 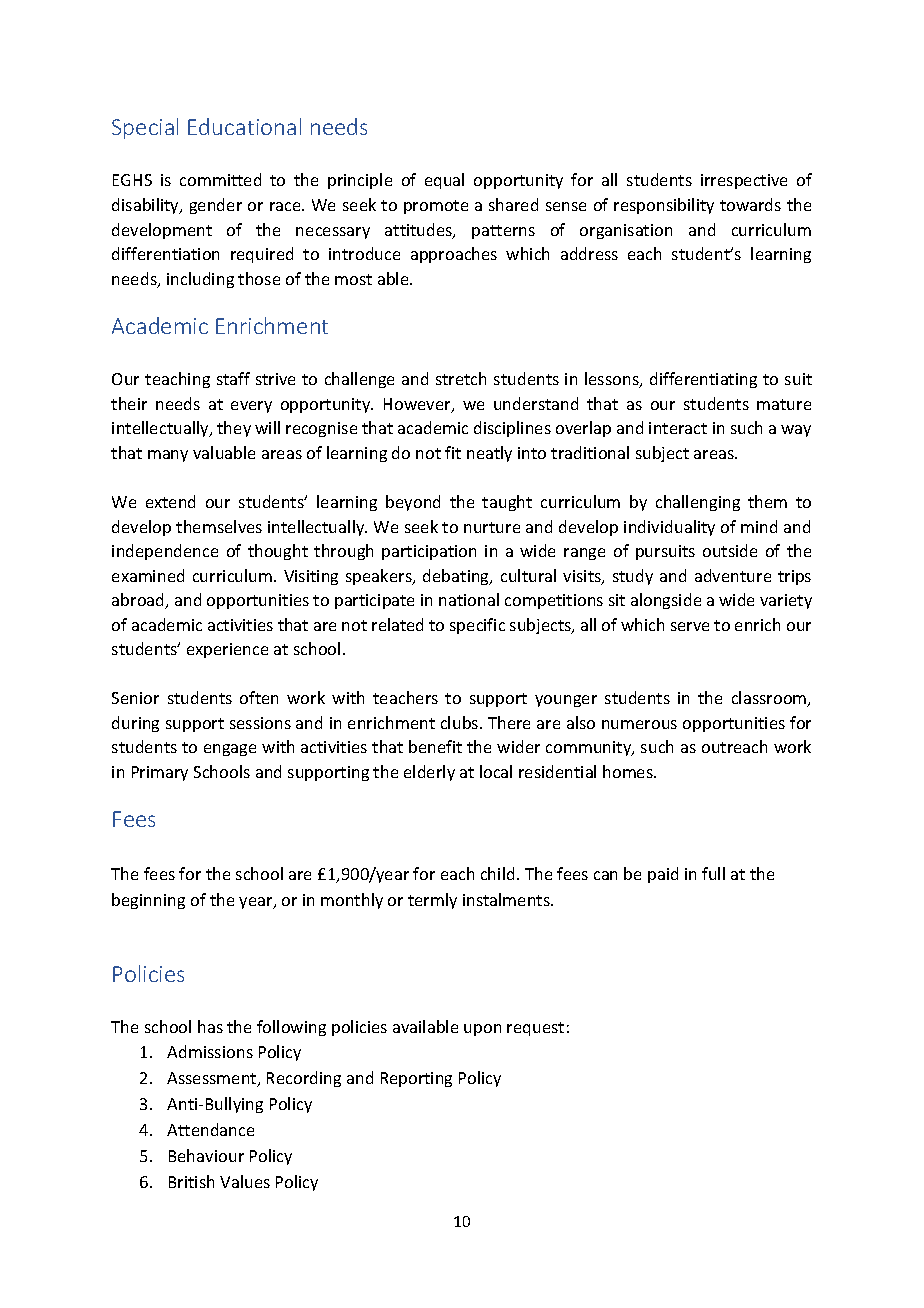 What do you see at coordinates (477, 626) in the screenshot?
I see `specific` at bounding box center [477, 626].
